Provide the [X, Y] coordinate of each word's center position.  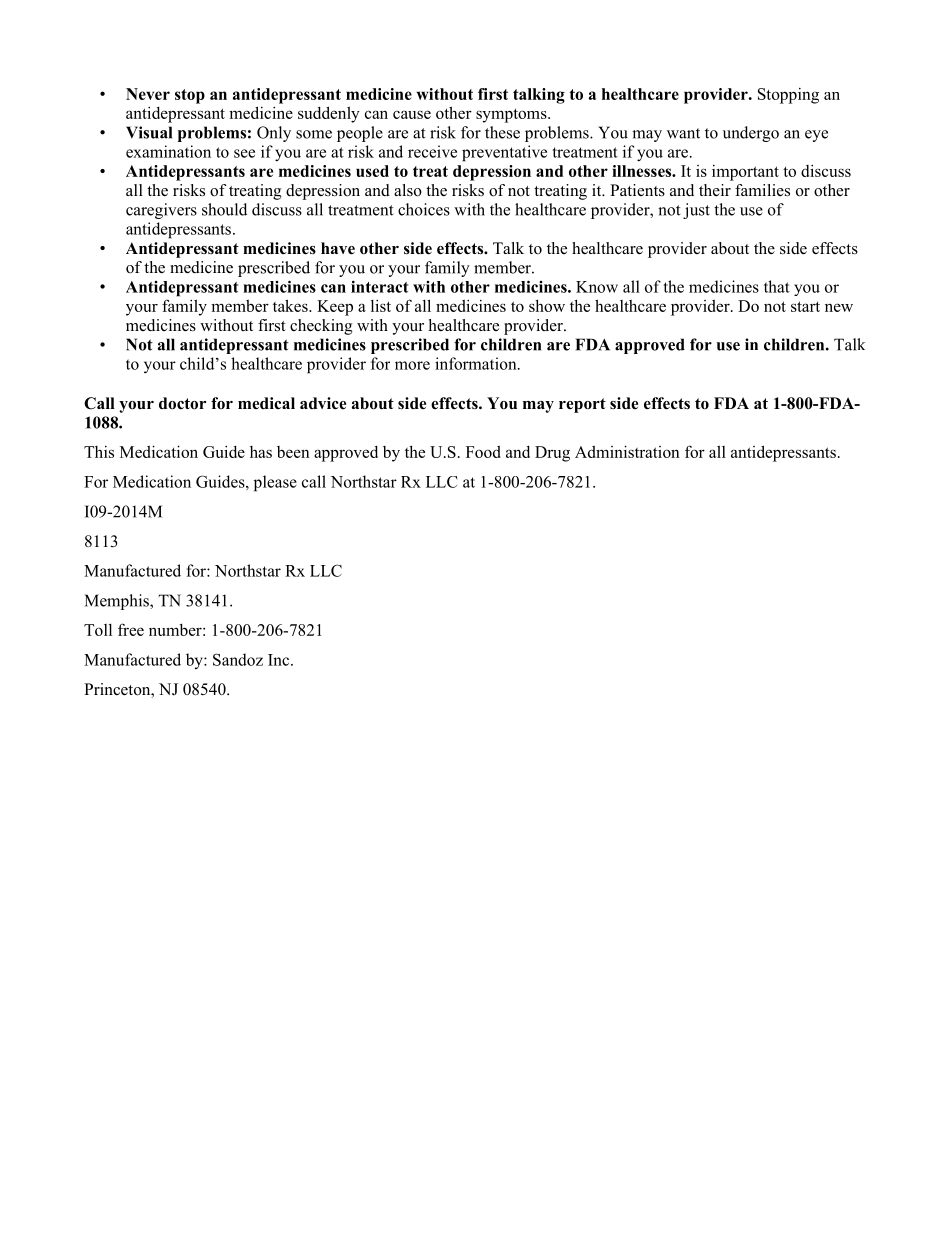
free [131, 629]
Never [148, 94]
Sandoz [238, 659]
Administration [627, 451]
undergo [751, 134]
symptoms [512, 115]
